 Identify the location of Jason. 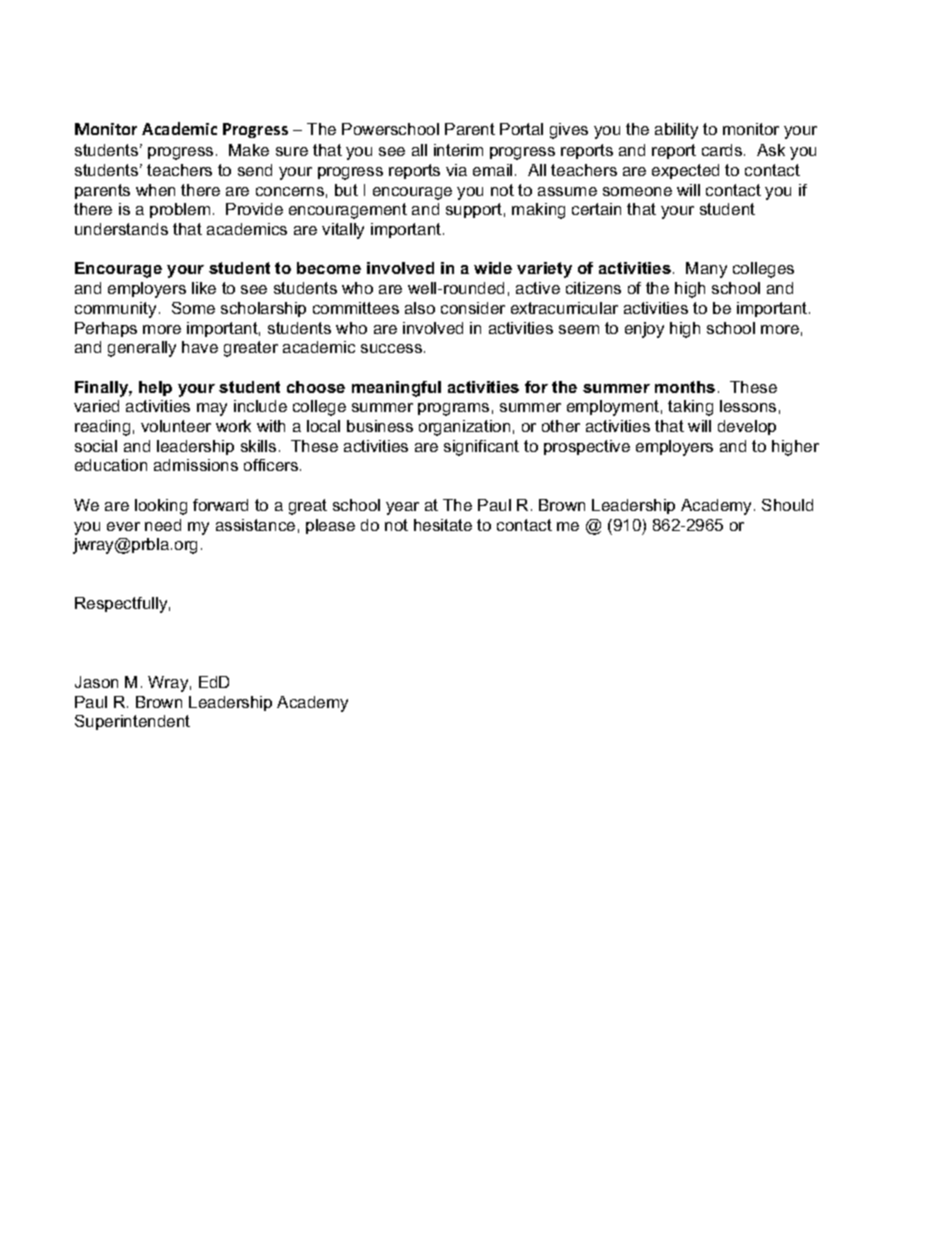
(96, 682).
